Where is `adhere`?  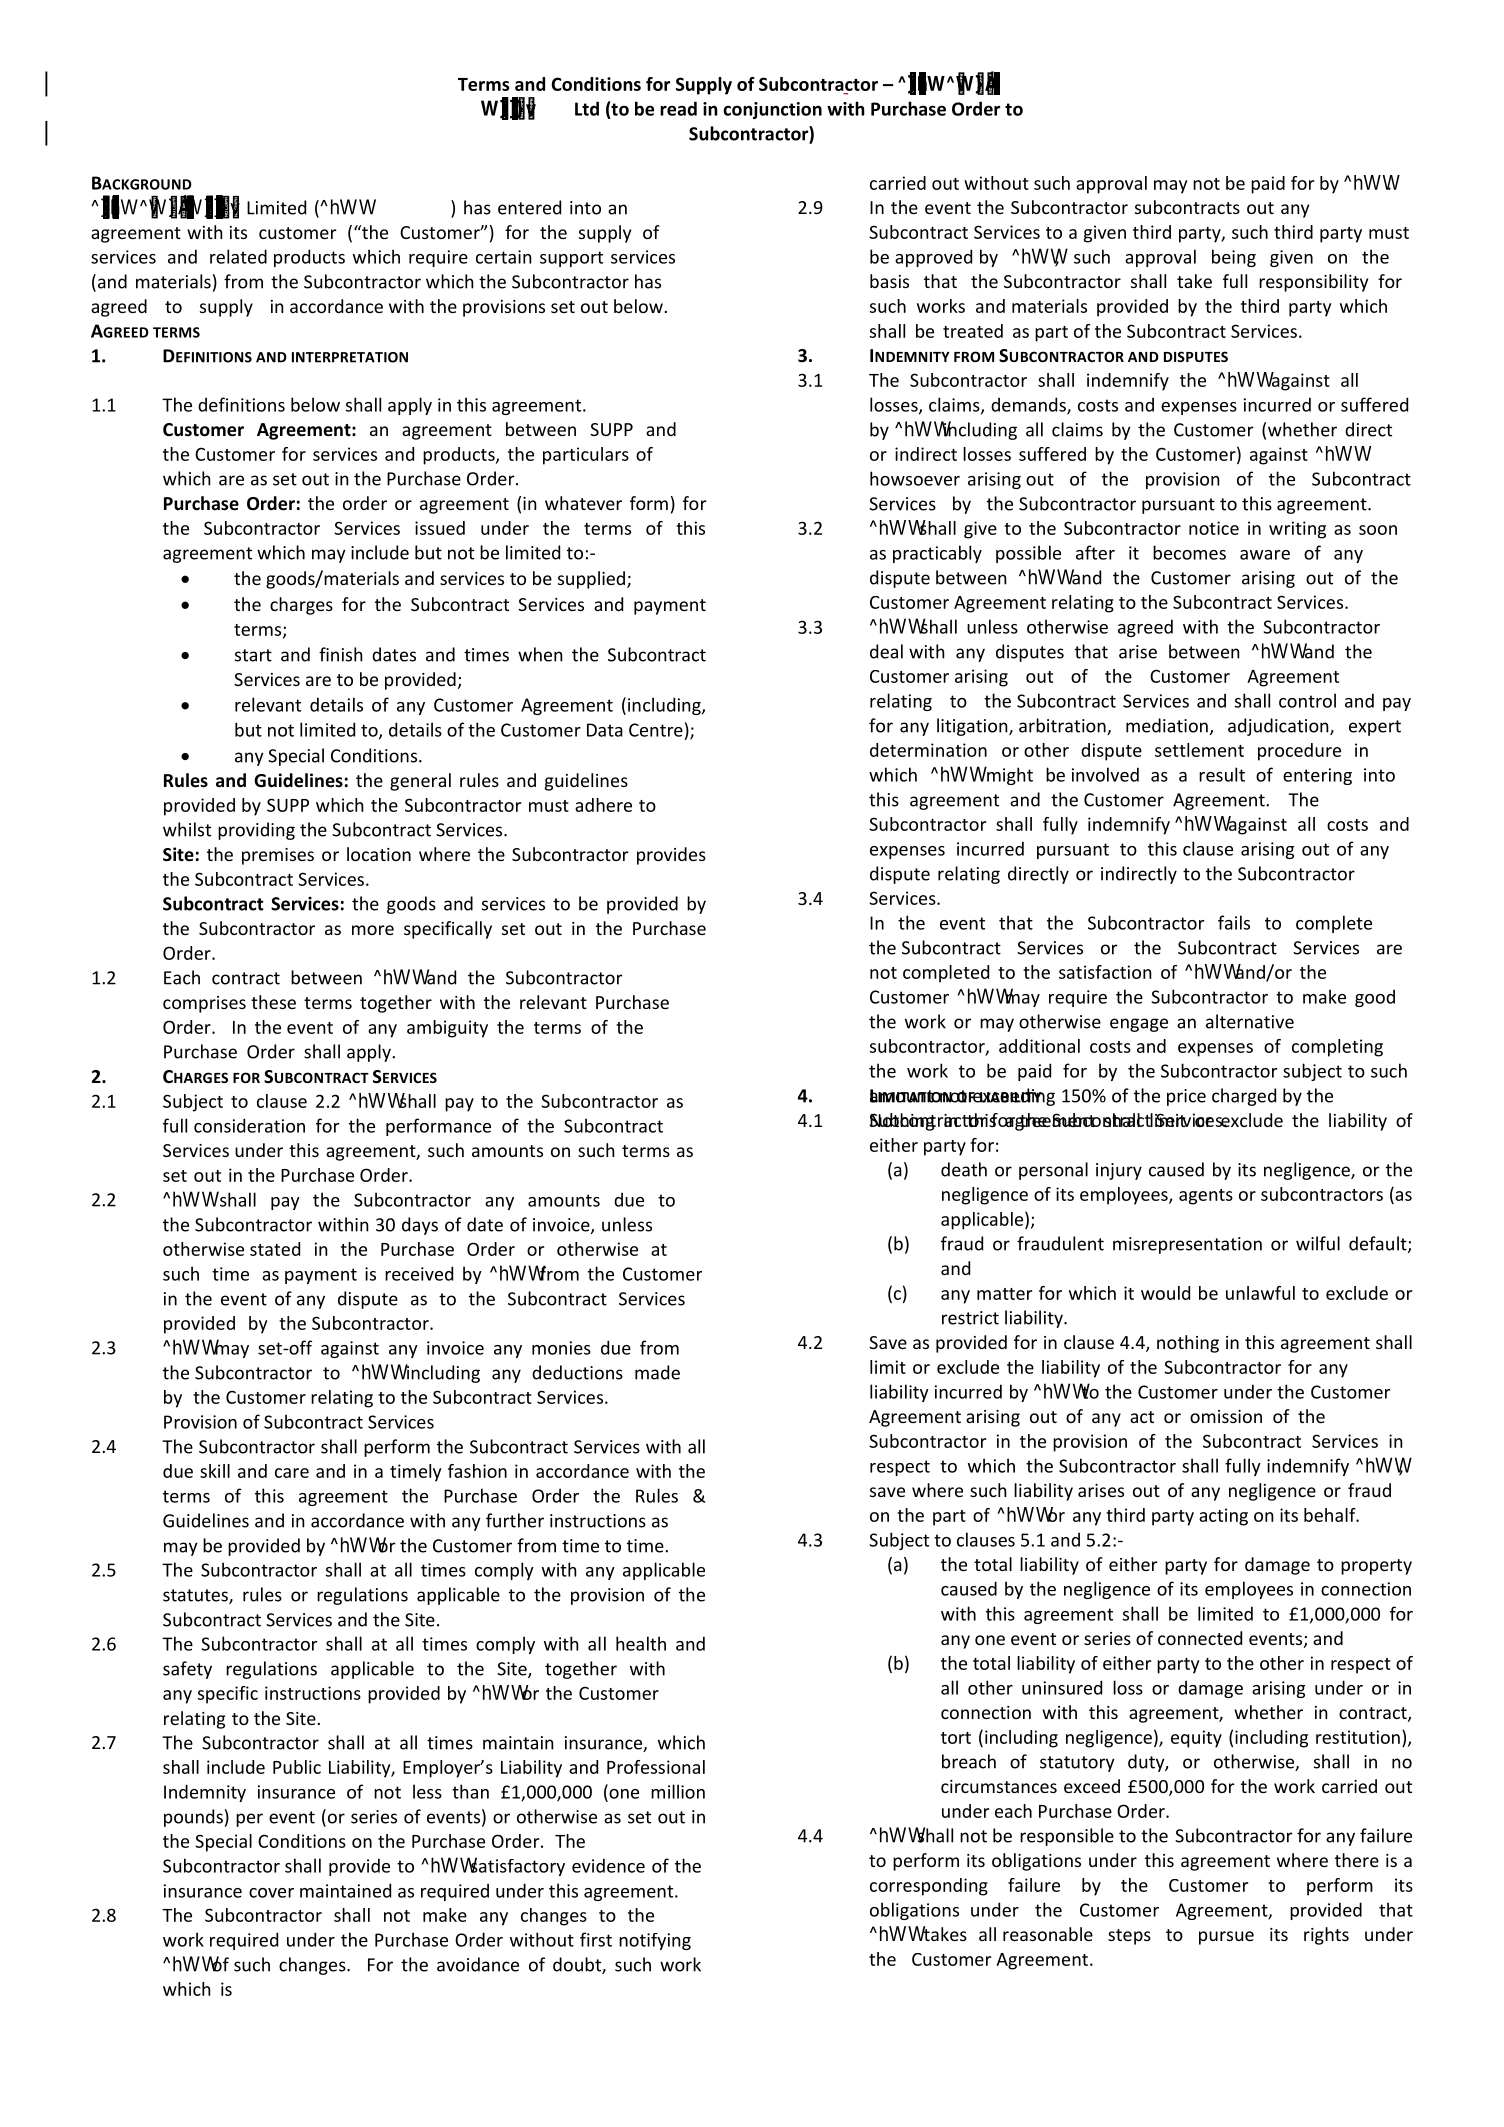 adhere is located at coordinates (603, 805).
